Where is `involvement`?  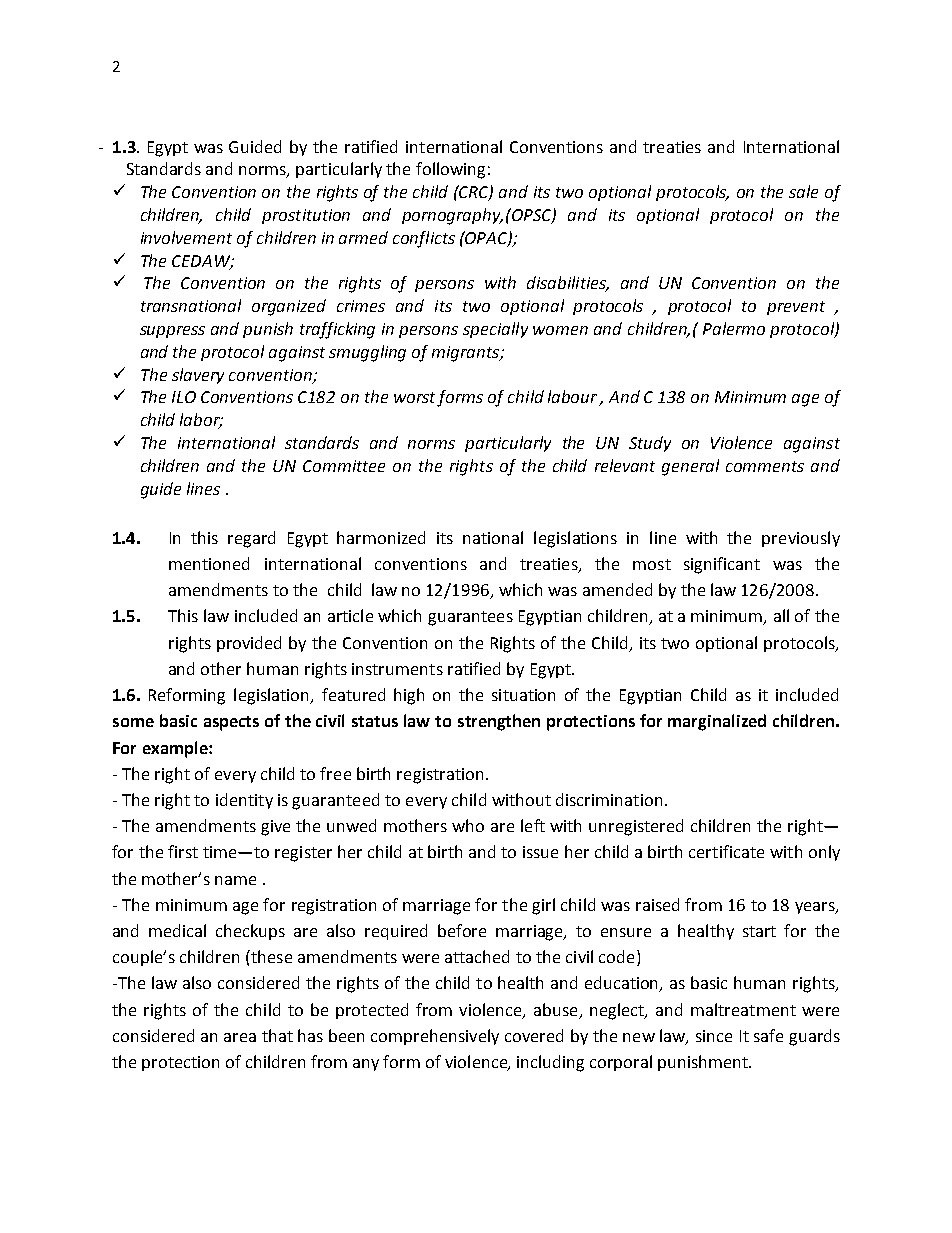
involvement is located at coordinates (186, 237).
